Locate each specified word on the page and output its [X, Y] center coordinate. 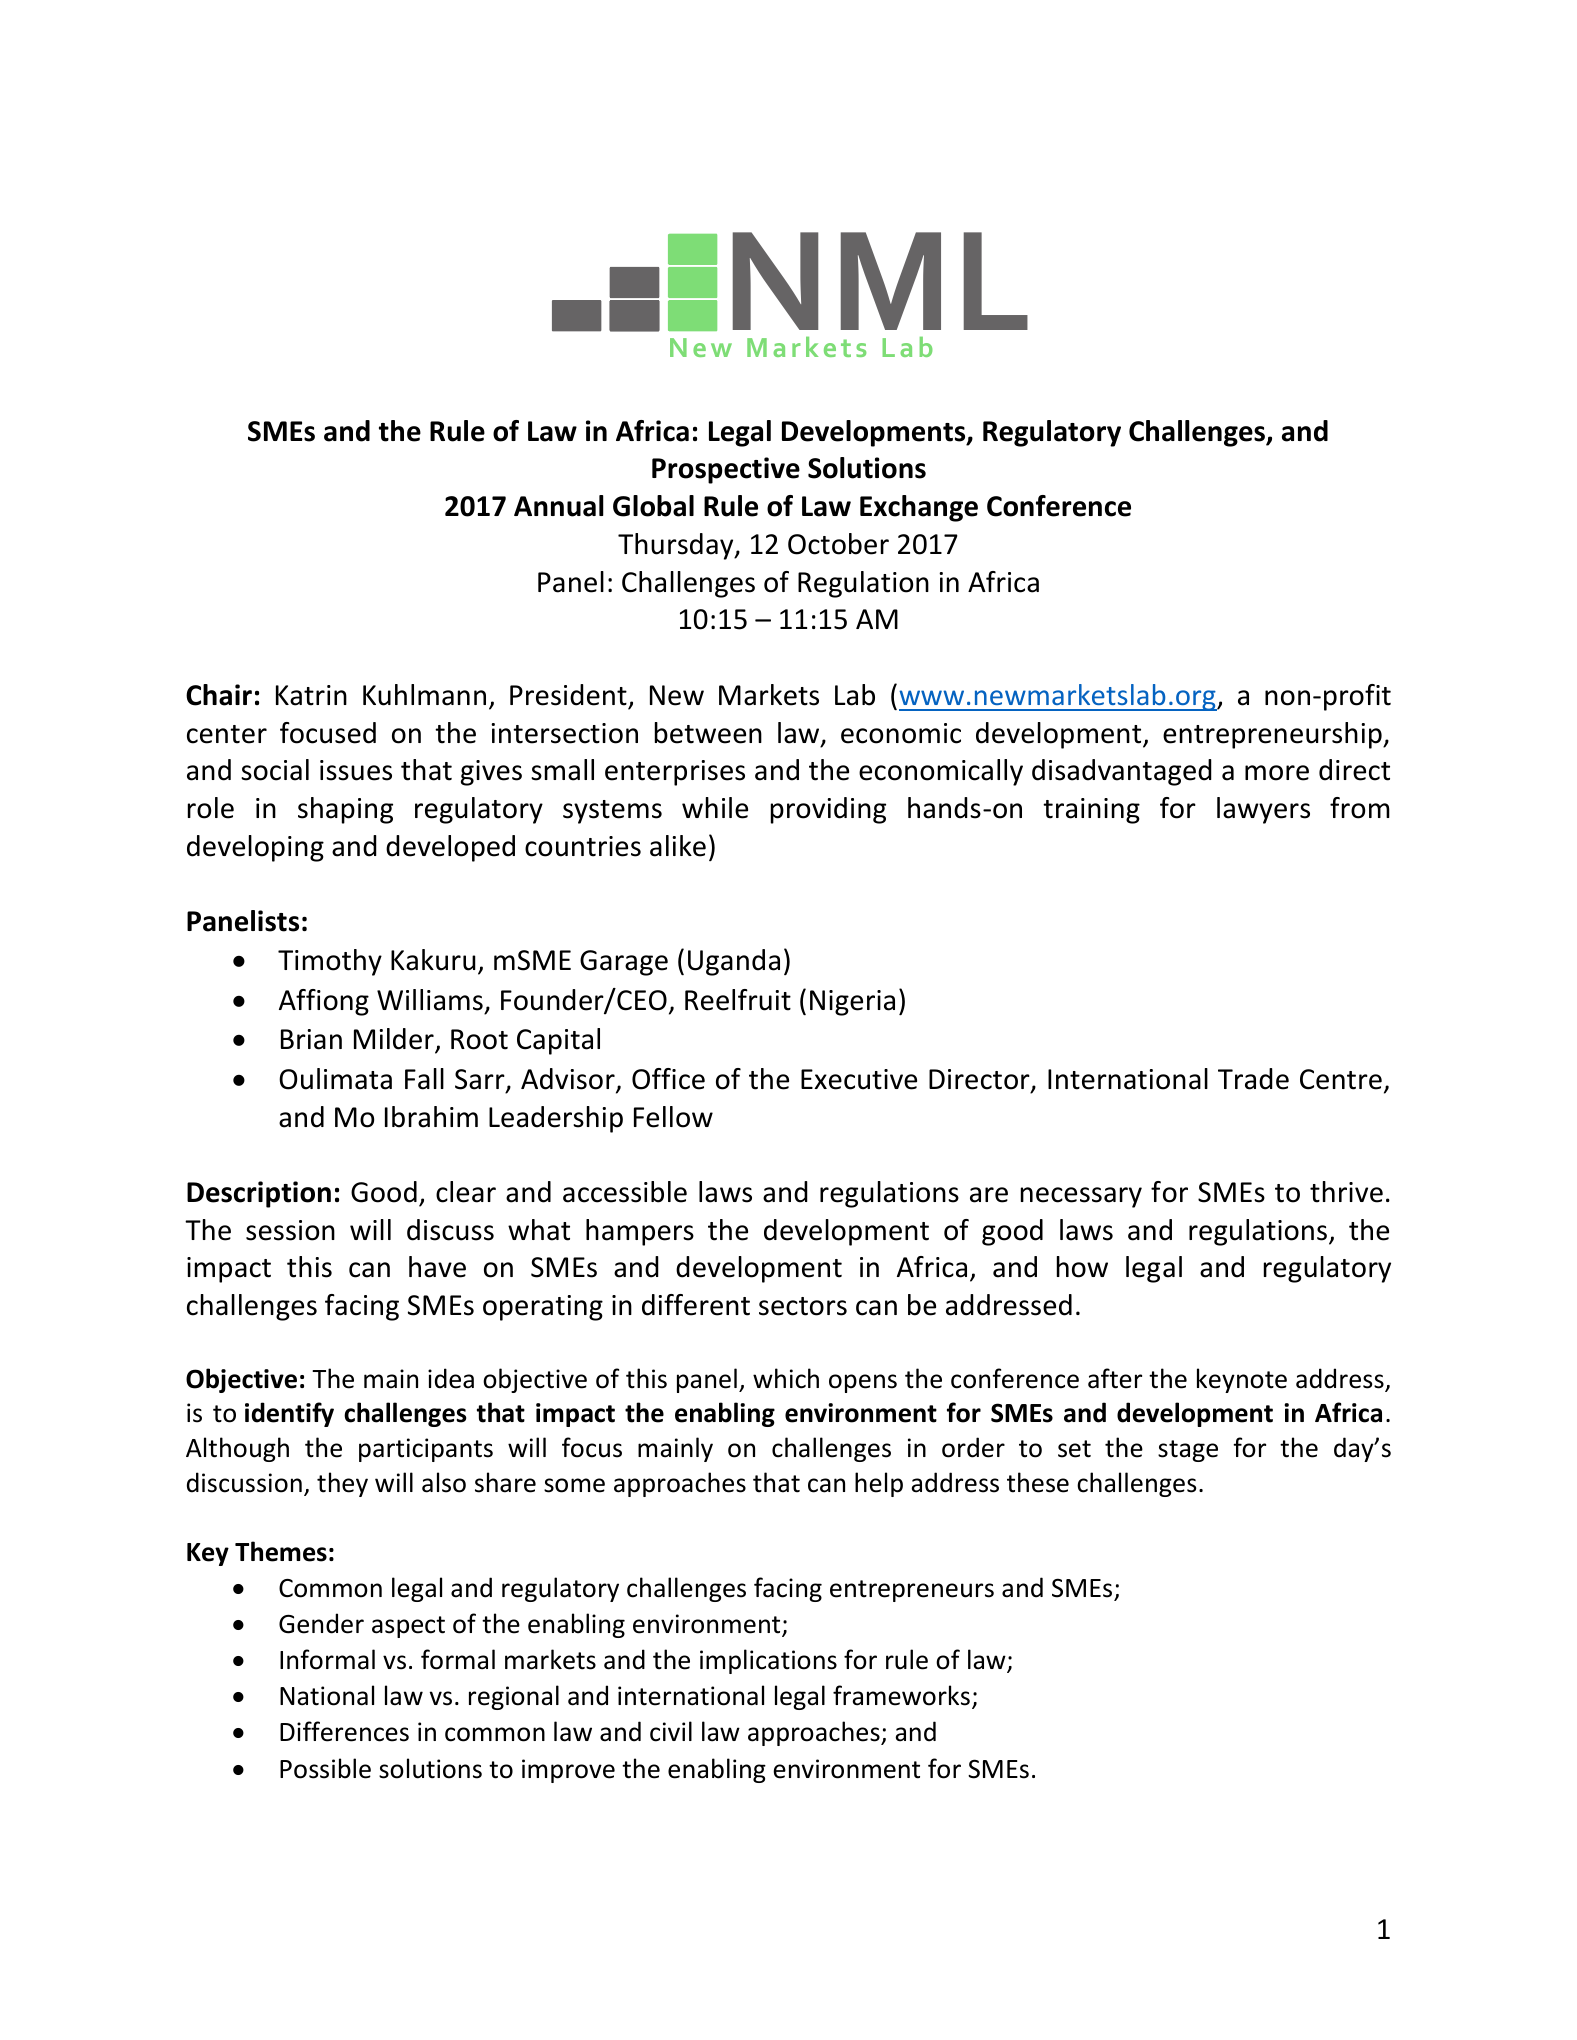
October [838, 544]
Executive [859, 1079]
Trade [1253, 1079]
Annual [559, 506]
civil [671, 1731]
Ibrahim [431, 1117]
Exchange [919, 508]
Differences [344, 1731]
